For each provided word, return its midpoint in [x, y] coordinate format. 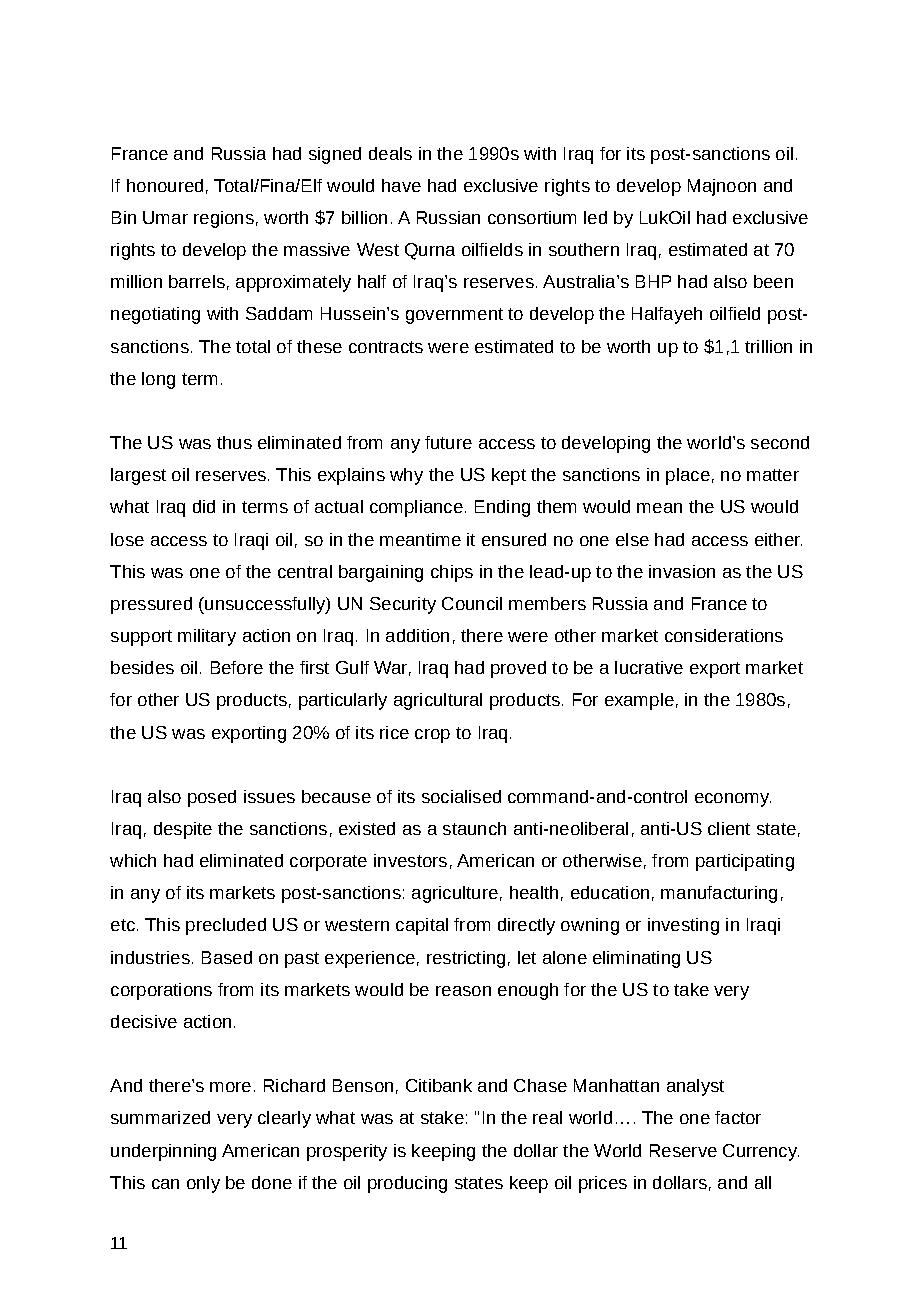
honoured [165, 185]
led [595, 217]
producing [407, 1184]
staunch [474, 828]
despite [183, 830]
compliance [416, 508]
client [729, 828]
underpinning [163, 1152]
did [204, 506]
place [688, 476]
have [401, 185]
